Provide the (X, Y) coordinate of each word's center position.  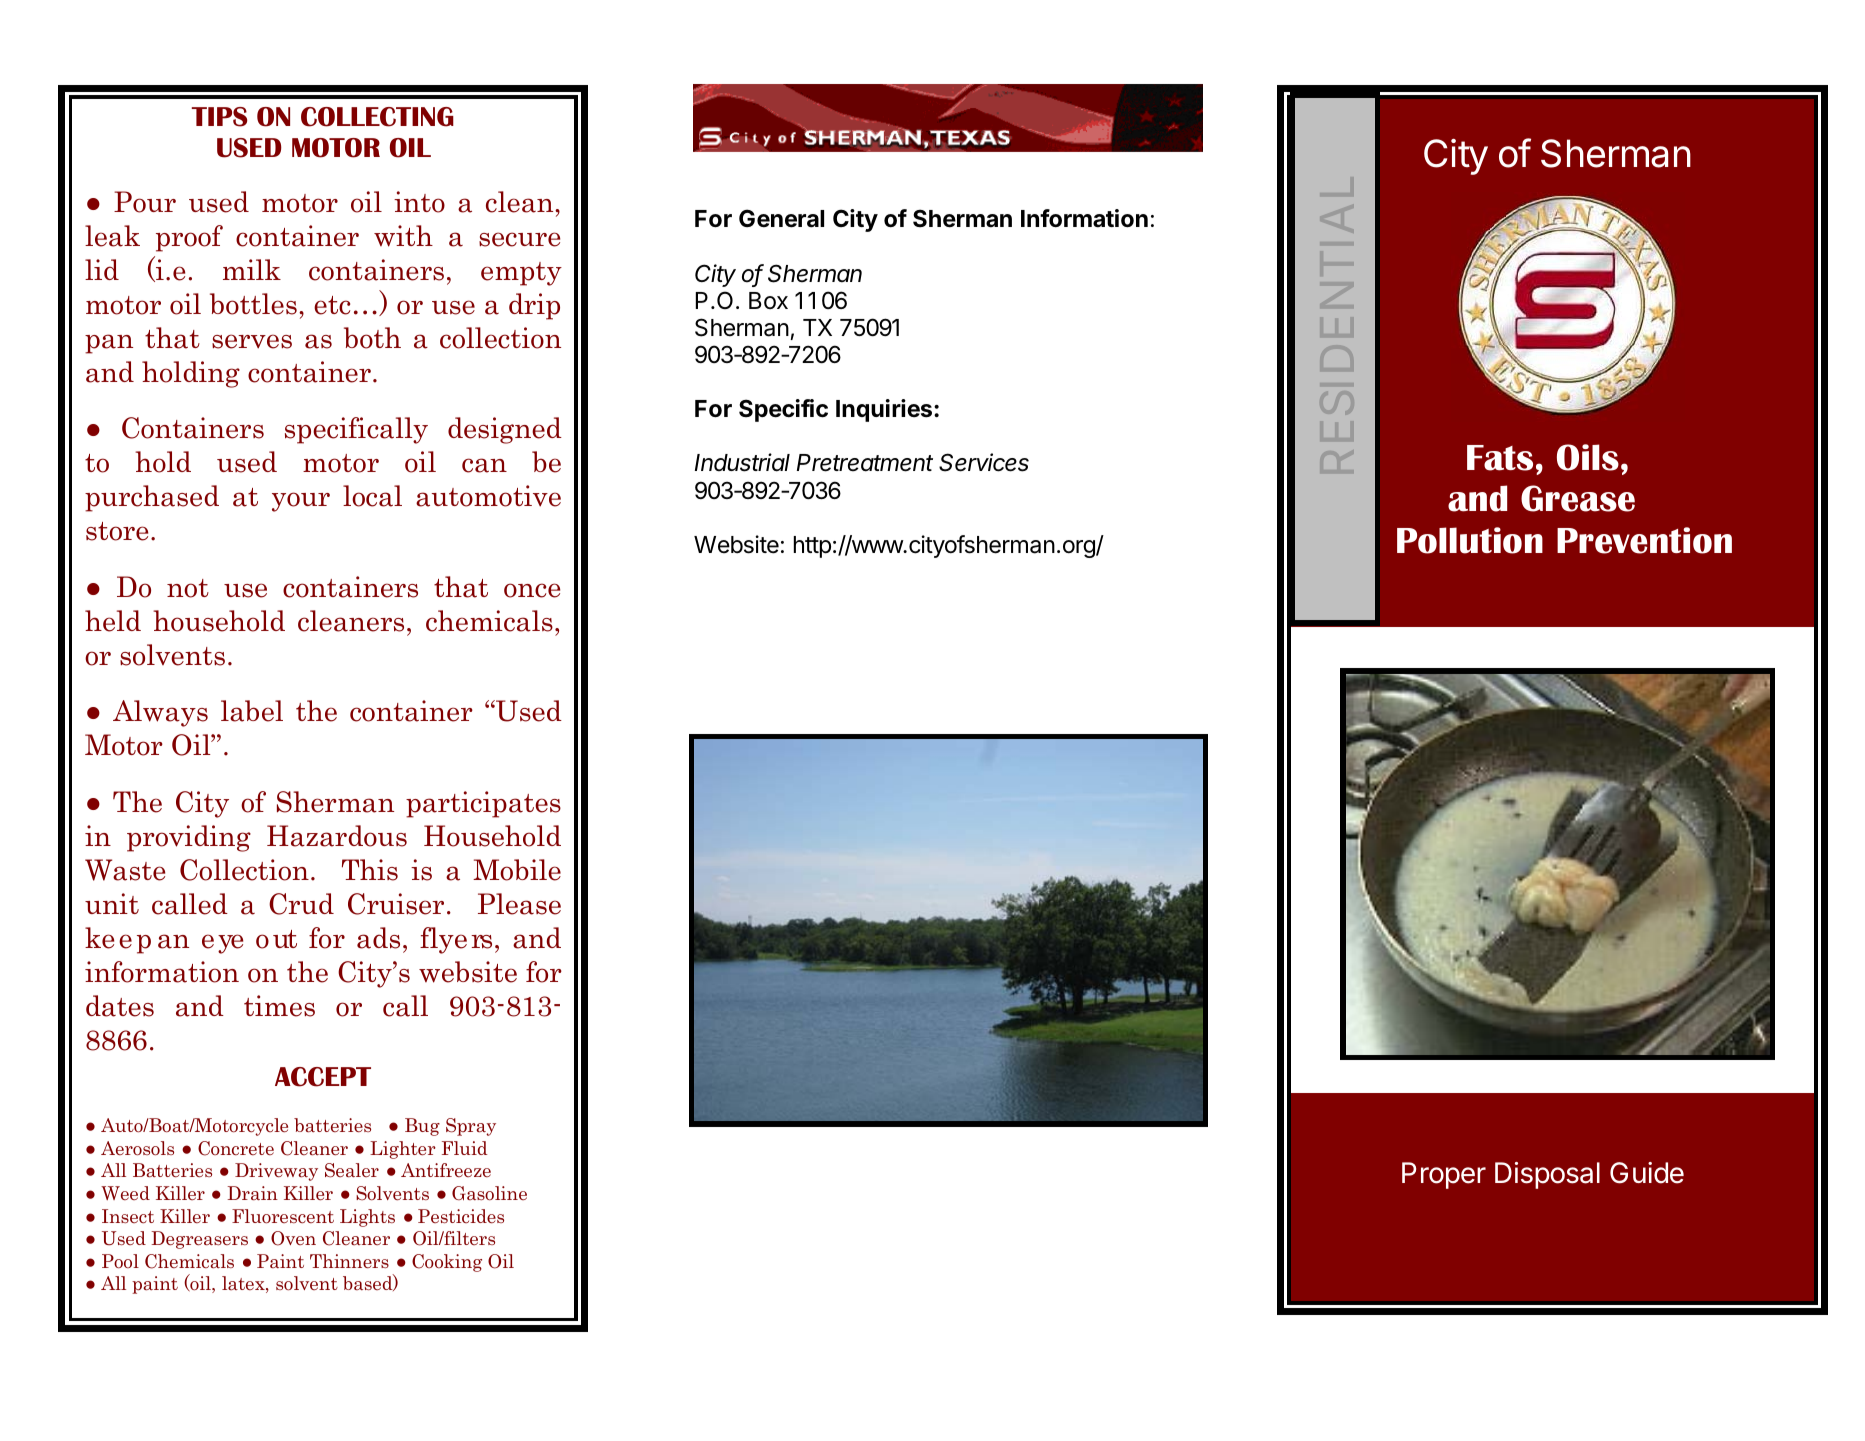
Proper (1444, 1175)
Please (519, 904)
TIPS (219, 117)
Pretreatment (865, 463)
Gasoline (489, 1193)
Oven (293, 1238)
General (781, 218)
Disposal (1547, 1175)
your (301, 502)
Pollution (1470, 540)
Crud (301, 904)
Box (768, 300)
